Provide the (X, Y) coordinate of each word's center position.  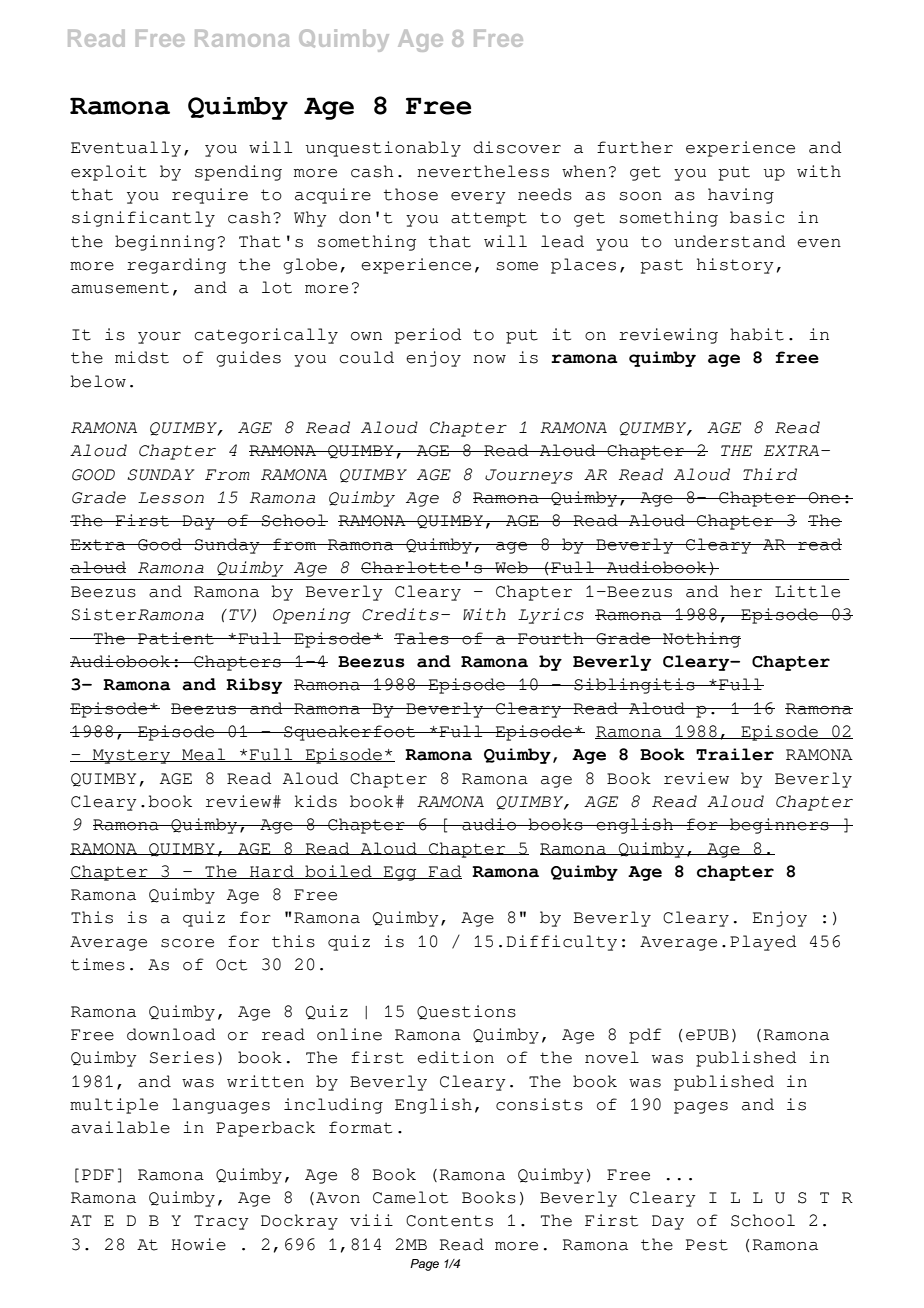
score (187, 943)
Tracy (221, 1222)
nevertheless (483, 171)
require (210, 196)
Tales (422, 638)
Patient (176, 638)
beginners (779, 826)
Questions (466, 1012)
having (741, 196)
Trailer (735, 754)
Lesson (171, 498)
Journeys (529, 476)
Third (770, 474)
